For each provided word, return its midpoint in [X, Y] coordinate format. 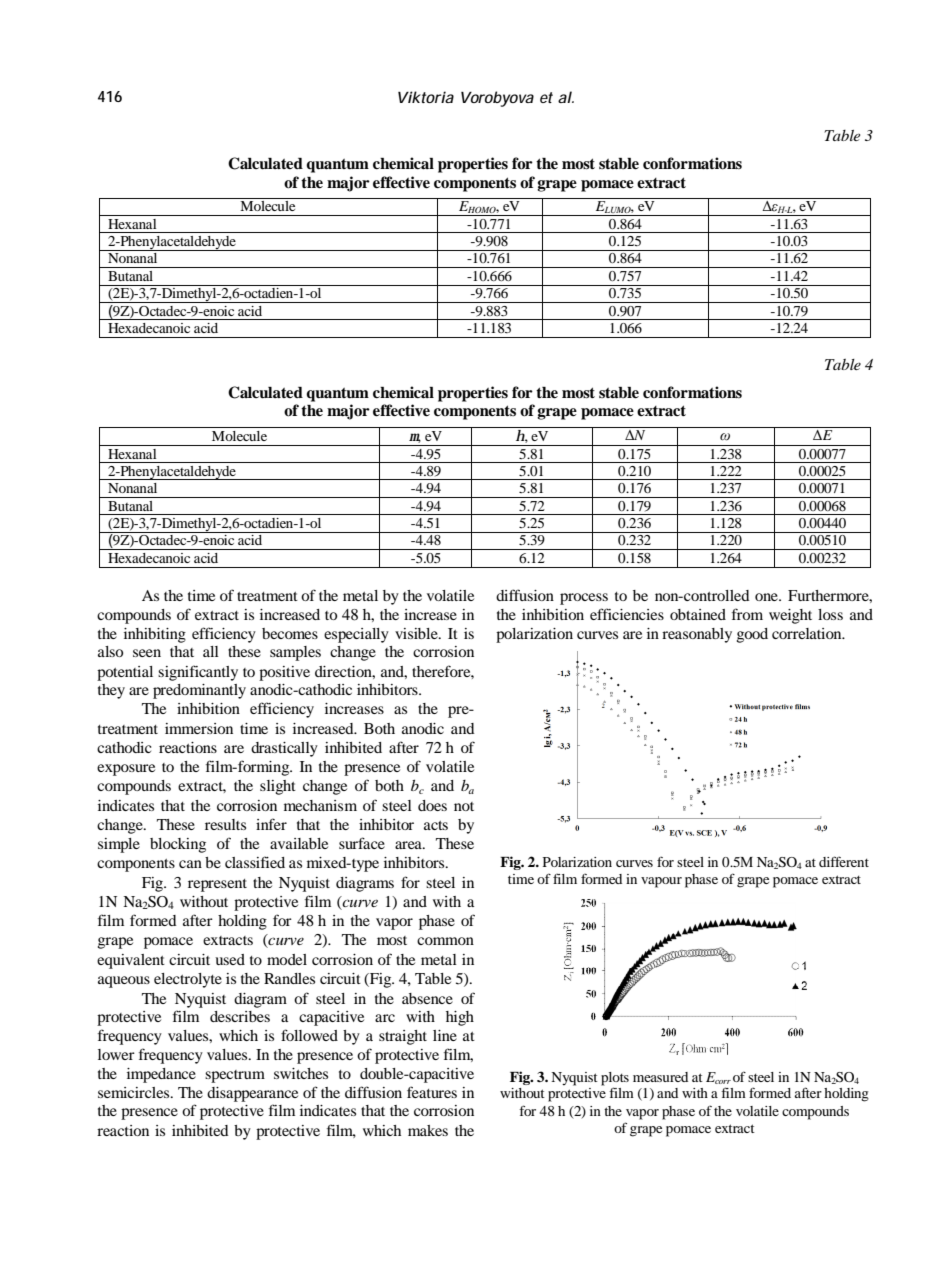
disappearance [252, 1094]
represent [217, 885]
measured [660, 1077]
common [445, 941]
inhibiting [155, 635]
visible [417, 633]
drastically [284, 749]
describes [240, 1016]
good [752, 635]
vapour [661, 882]
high [460, 1018]
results [225, 824]
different [844, 861]
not [464, 806]
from [747, 614]
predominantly [199, 691]
